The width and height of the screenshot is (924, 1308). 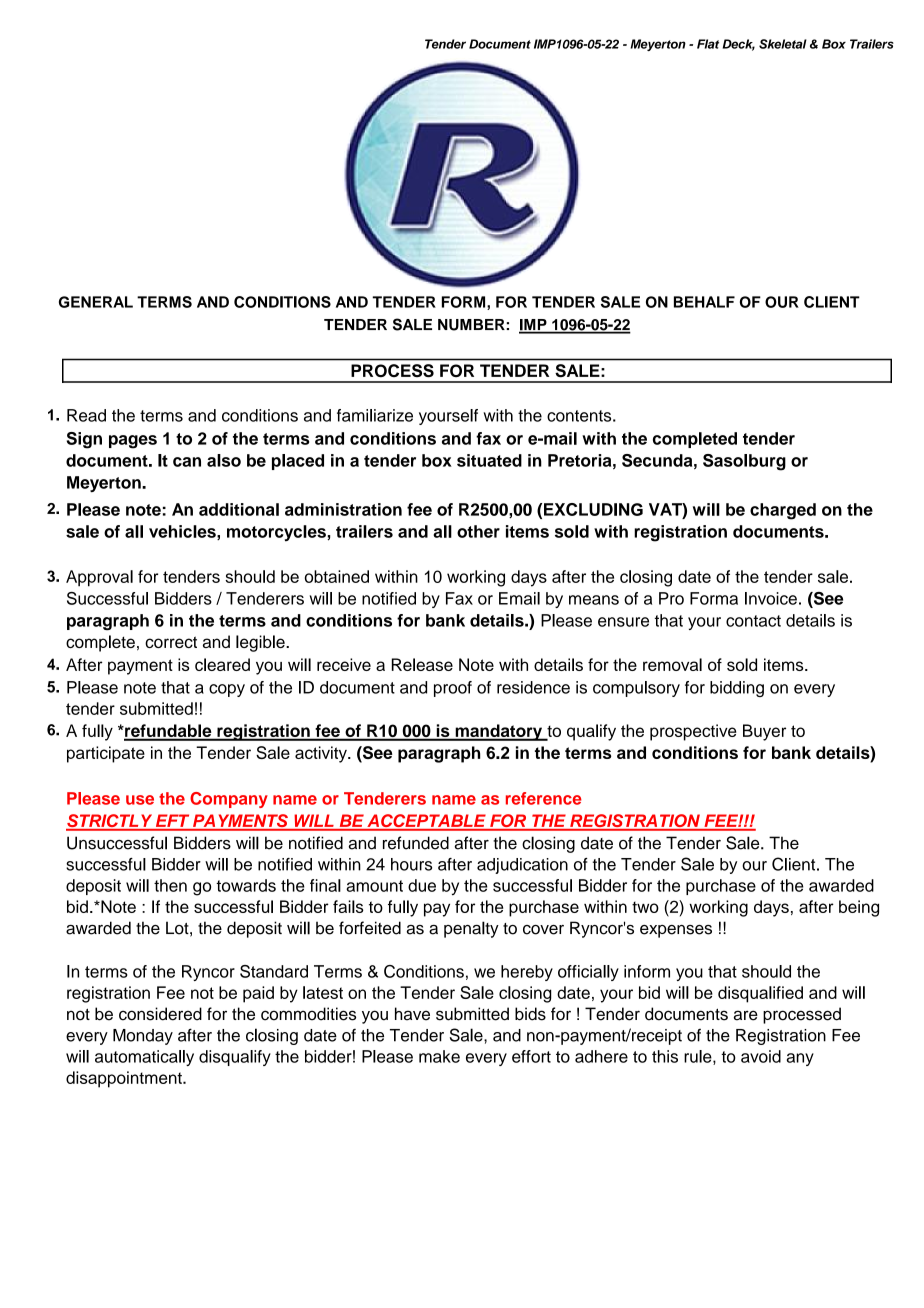 What do you see at coordinates (439, 1056) in the screenshot?
I see `make` at bounding box center [439, 1056].
